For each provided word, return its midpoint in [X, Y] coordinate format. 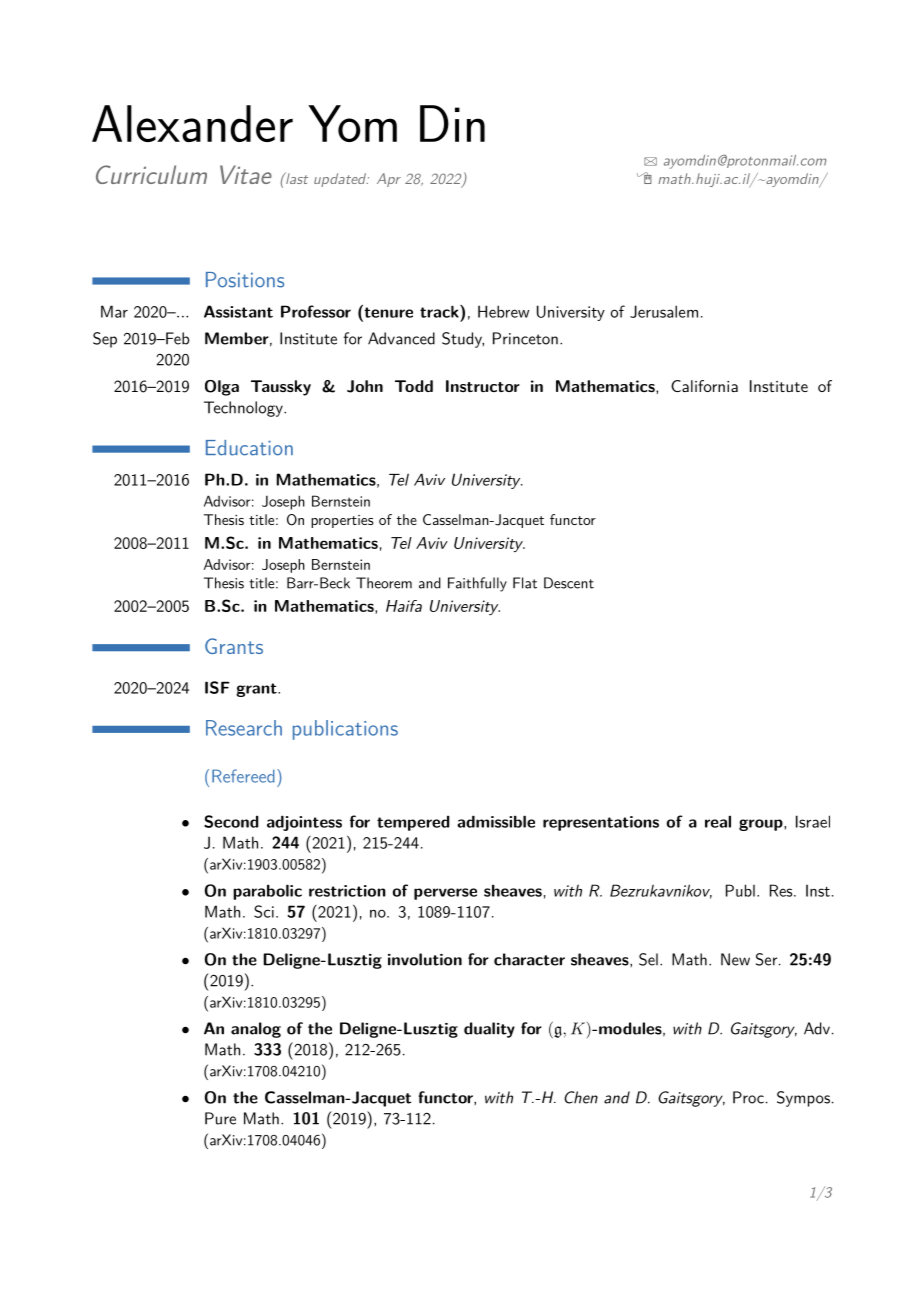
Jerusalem [664, 311]
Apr [389, 180]
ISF [217, 687]
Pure [220, 1118]
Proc [748, 1097]
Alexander [192, 123]
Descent [569, 583]
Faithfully [477, 584]
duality [489, 1030]
